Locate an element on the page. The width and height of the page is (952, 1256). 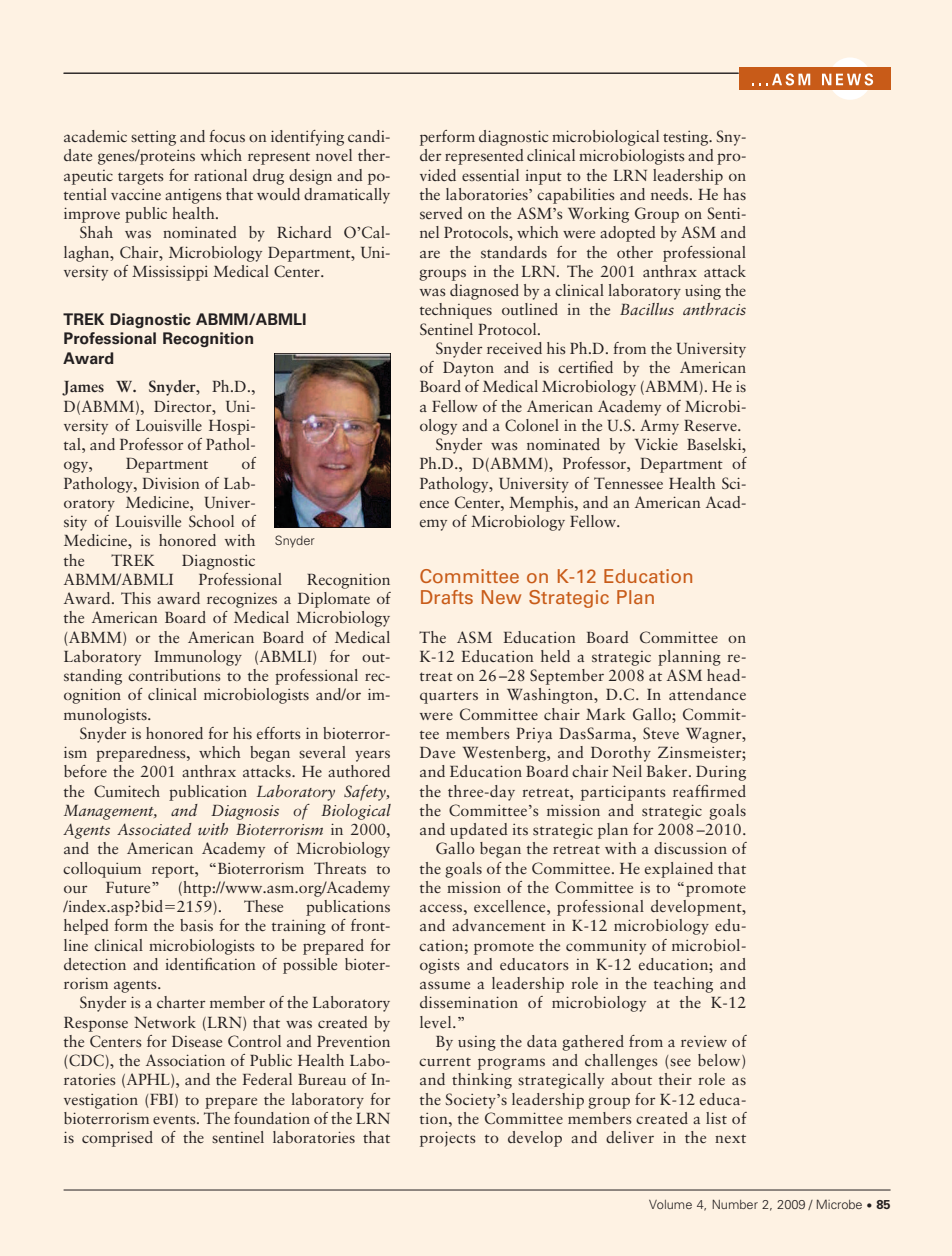
This is located at coordinates (136, 598).
